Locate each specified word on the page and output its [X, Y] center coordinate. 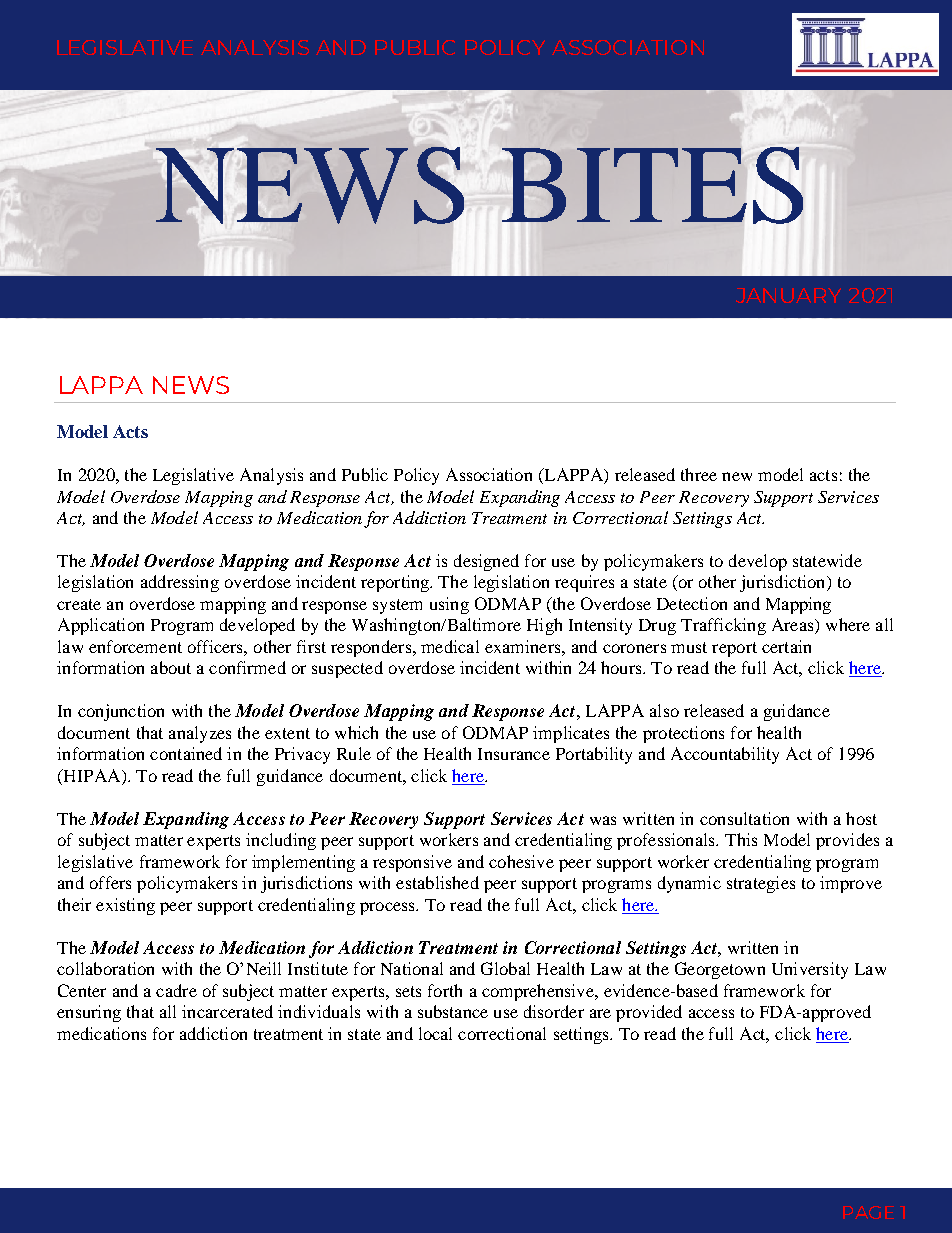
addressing [180, 583]
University [810, 970]
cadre [176, 990]
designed [486, 562]
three [699, 474]
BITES [652, 185]
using [449, 605]
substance [453, 1011]
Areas [794, 626]
